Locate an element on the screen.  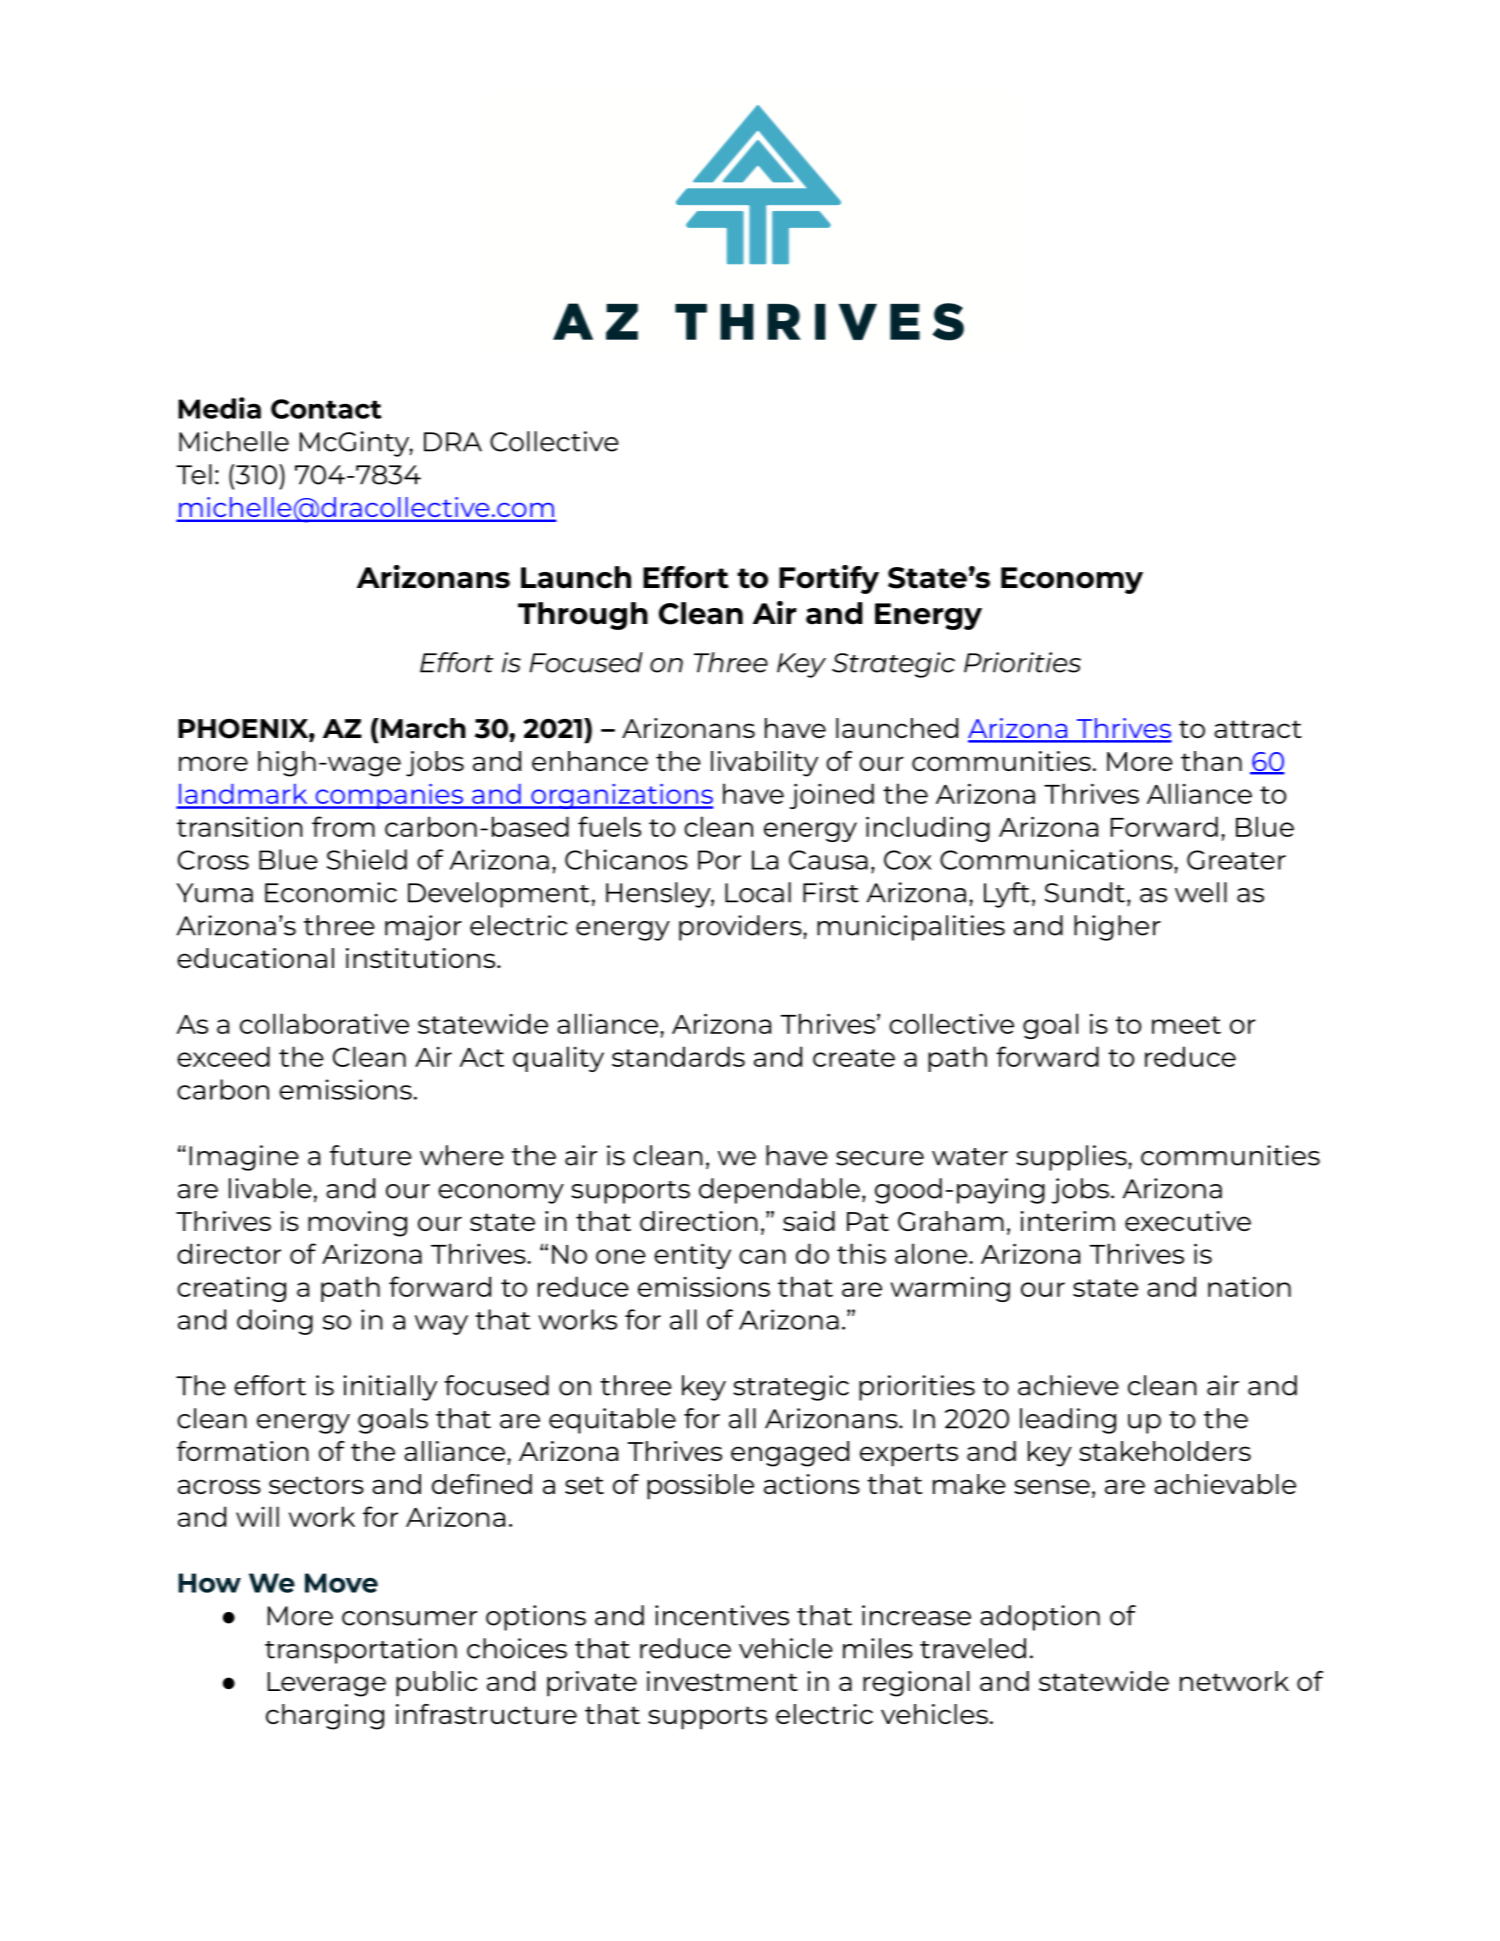
collaborative is located at coordinates (324, 1023).
